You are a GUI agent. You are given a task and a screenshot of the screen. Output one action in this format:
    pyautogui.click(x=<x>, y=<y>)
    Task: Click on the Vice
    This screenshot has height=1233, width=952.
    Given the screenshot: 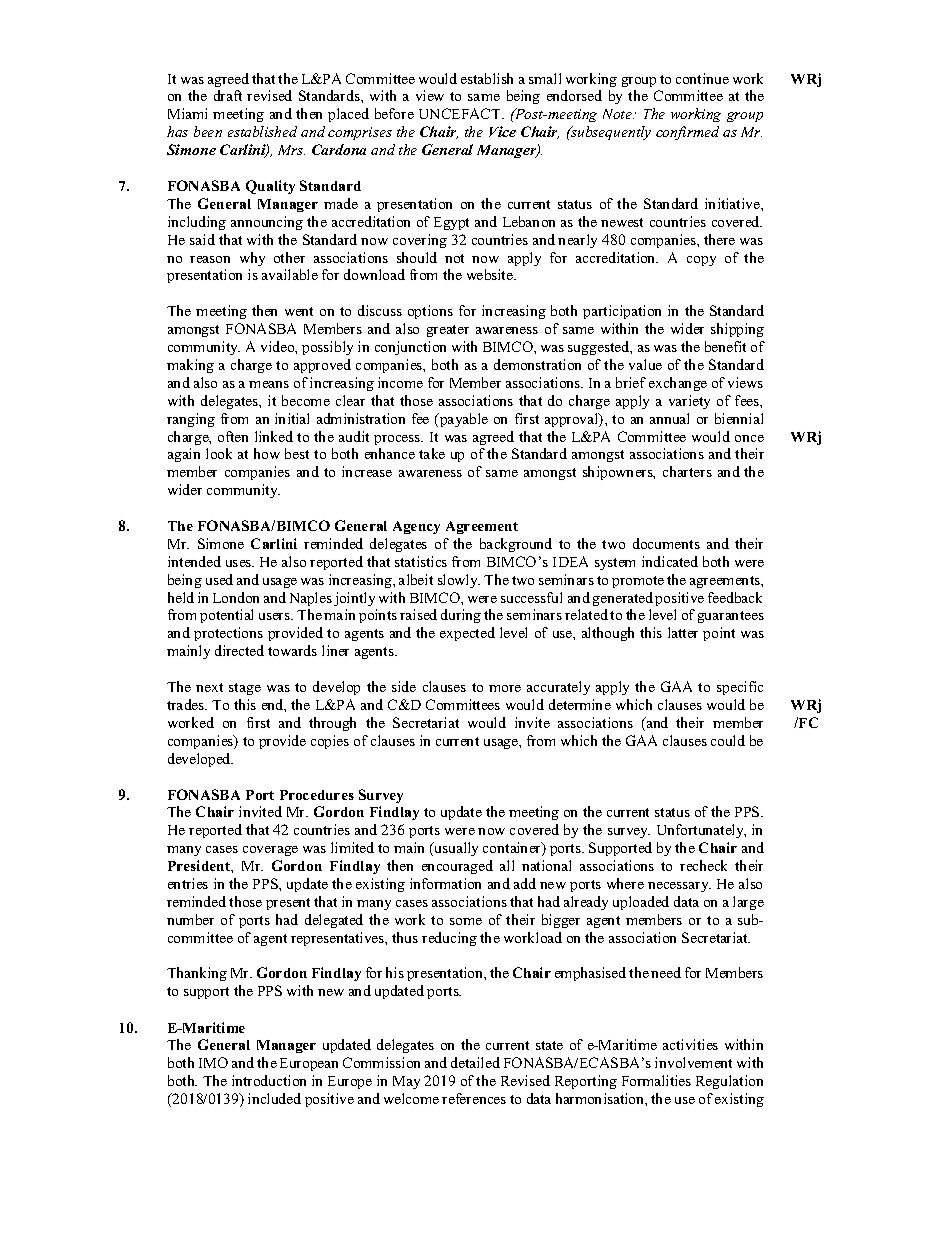 What is the action you would take?
    pyautogui.click(x=502, y=131)
